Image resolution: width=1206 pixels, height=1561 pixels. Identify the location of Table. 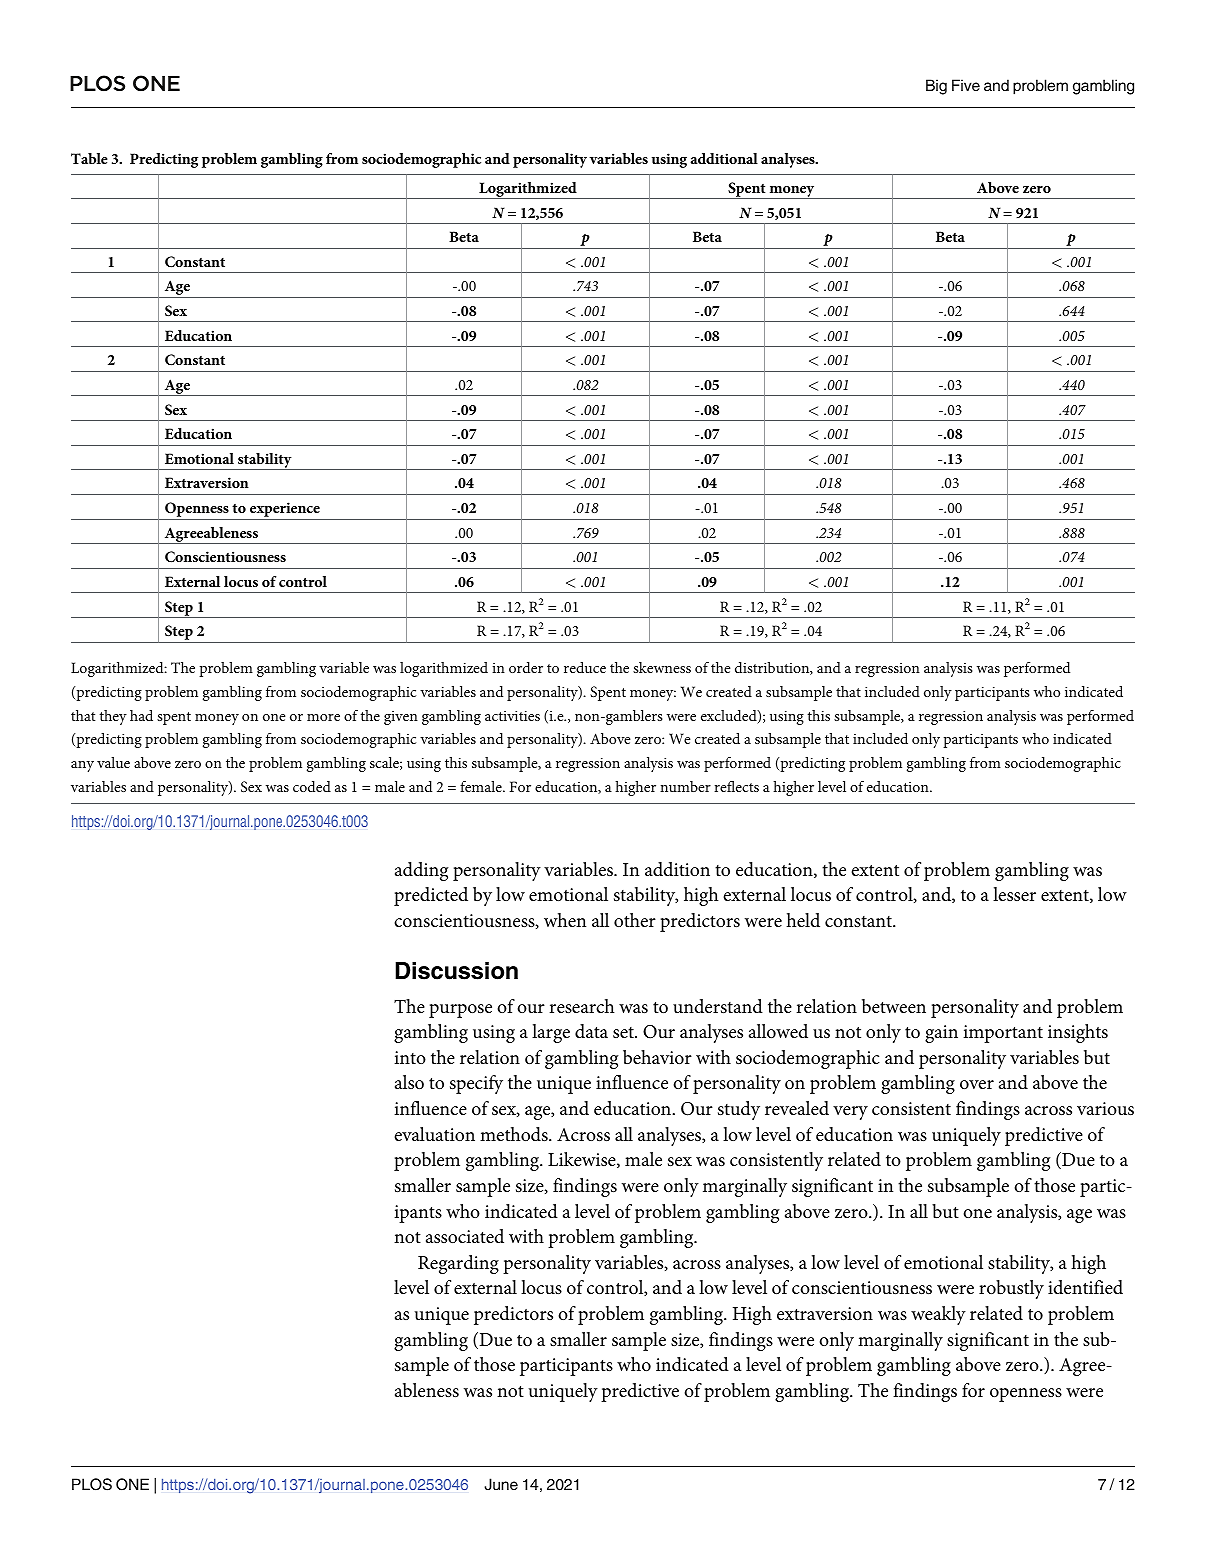
(89, 158).
